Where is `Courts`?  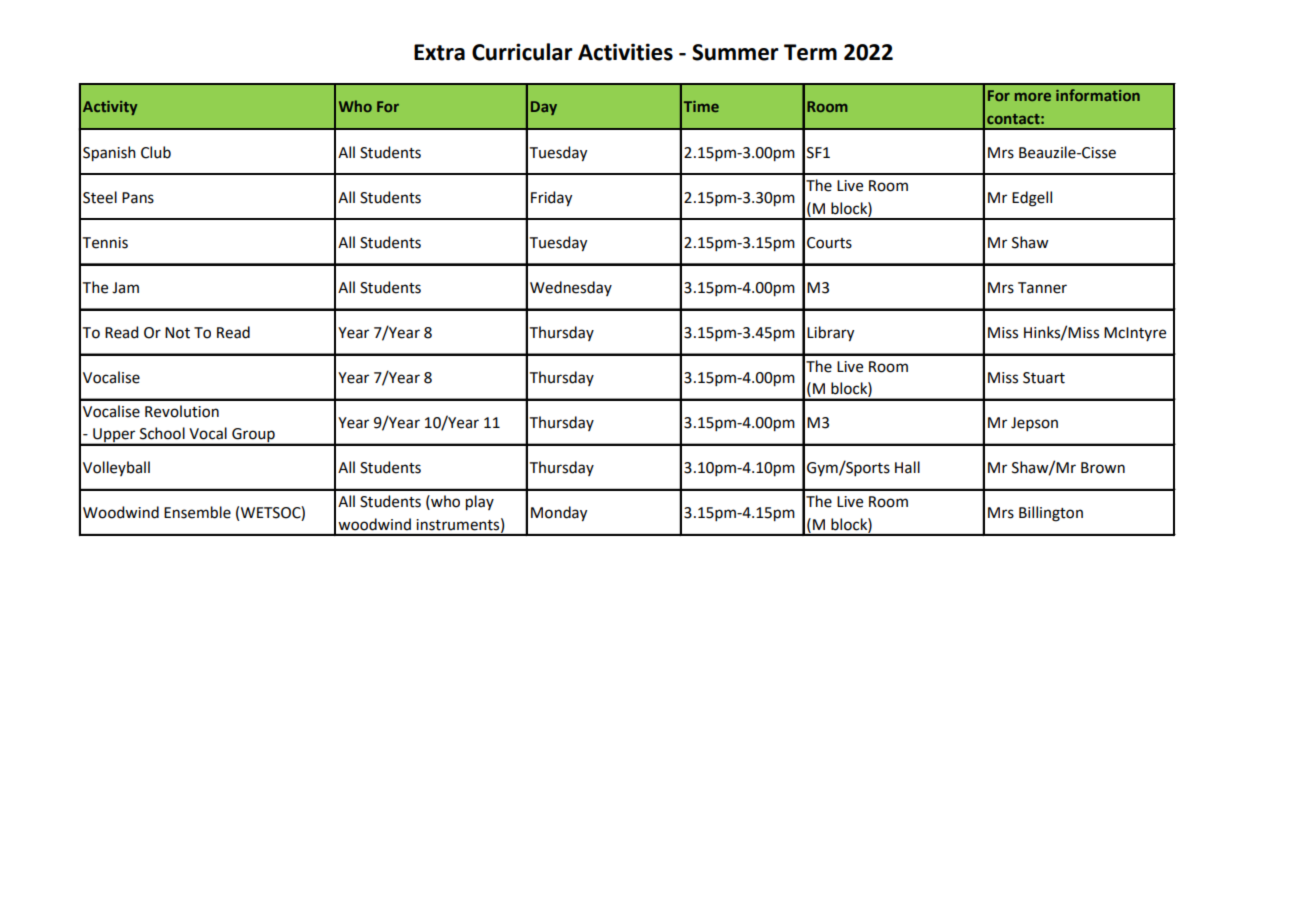
Courts is located at coordinates (829, 243).
